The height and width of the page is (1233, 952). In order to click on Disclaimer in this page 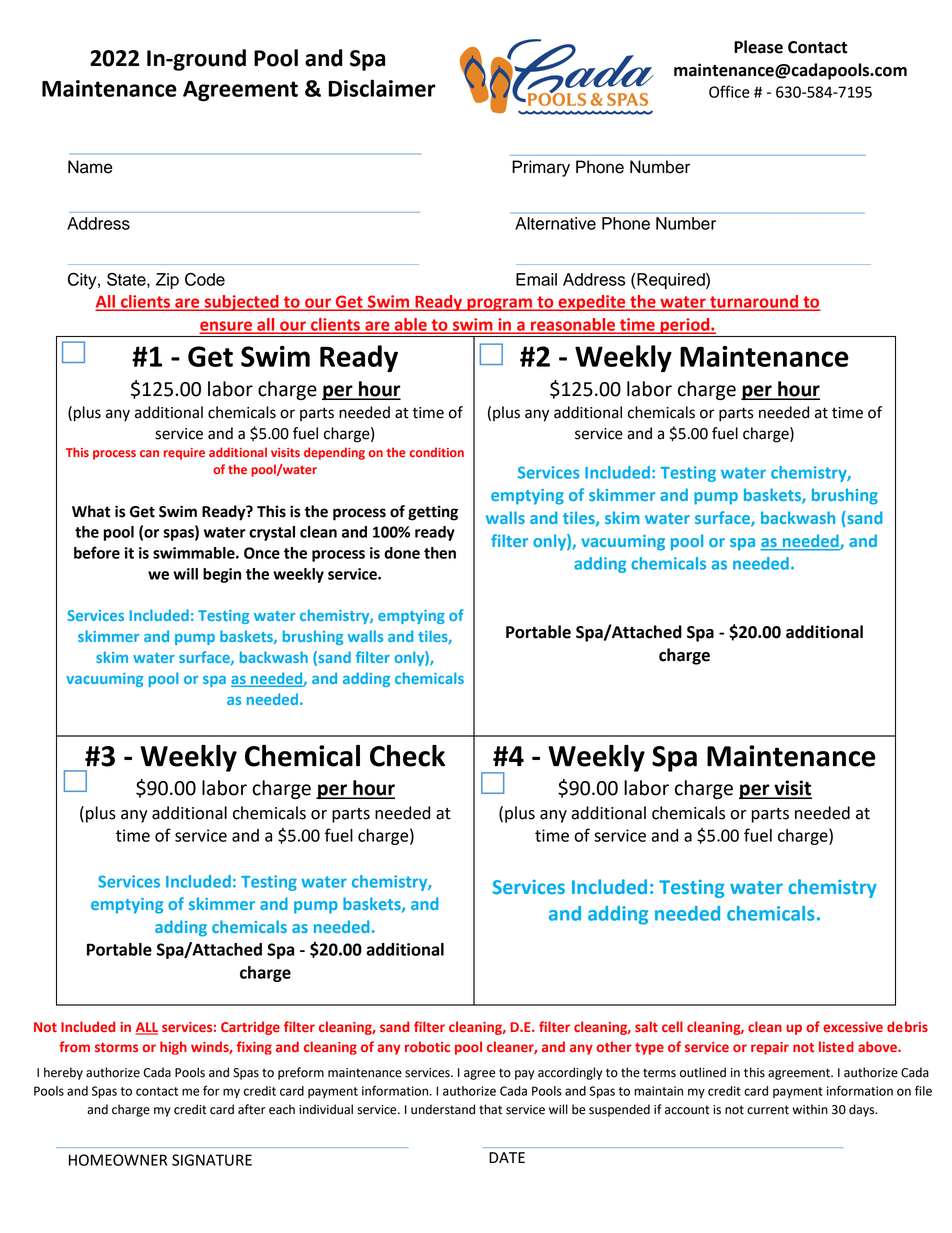, I will do `click(382, 88)`.
